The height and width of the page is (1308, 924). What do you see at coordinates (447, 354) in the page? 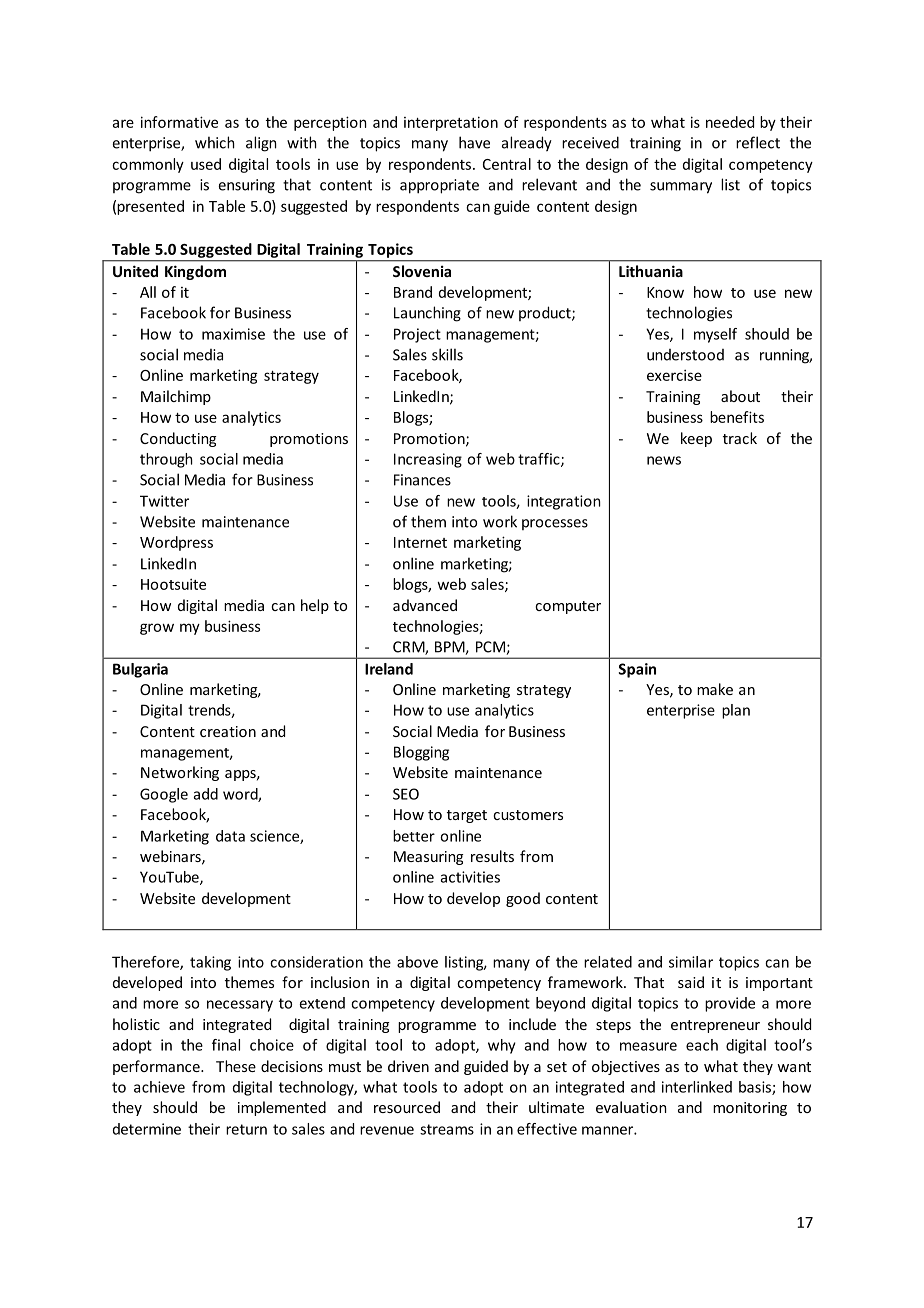
I see `skills` at bounding box center [447, 354].
